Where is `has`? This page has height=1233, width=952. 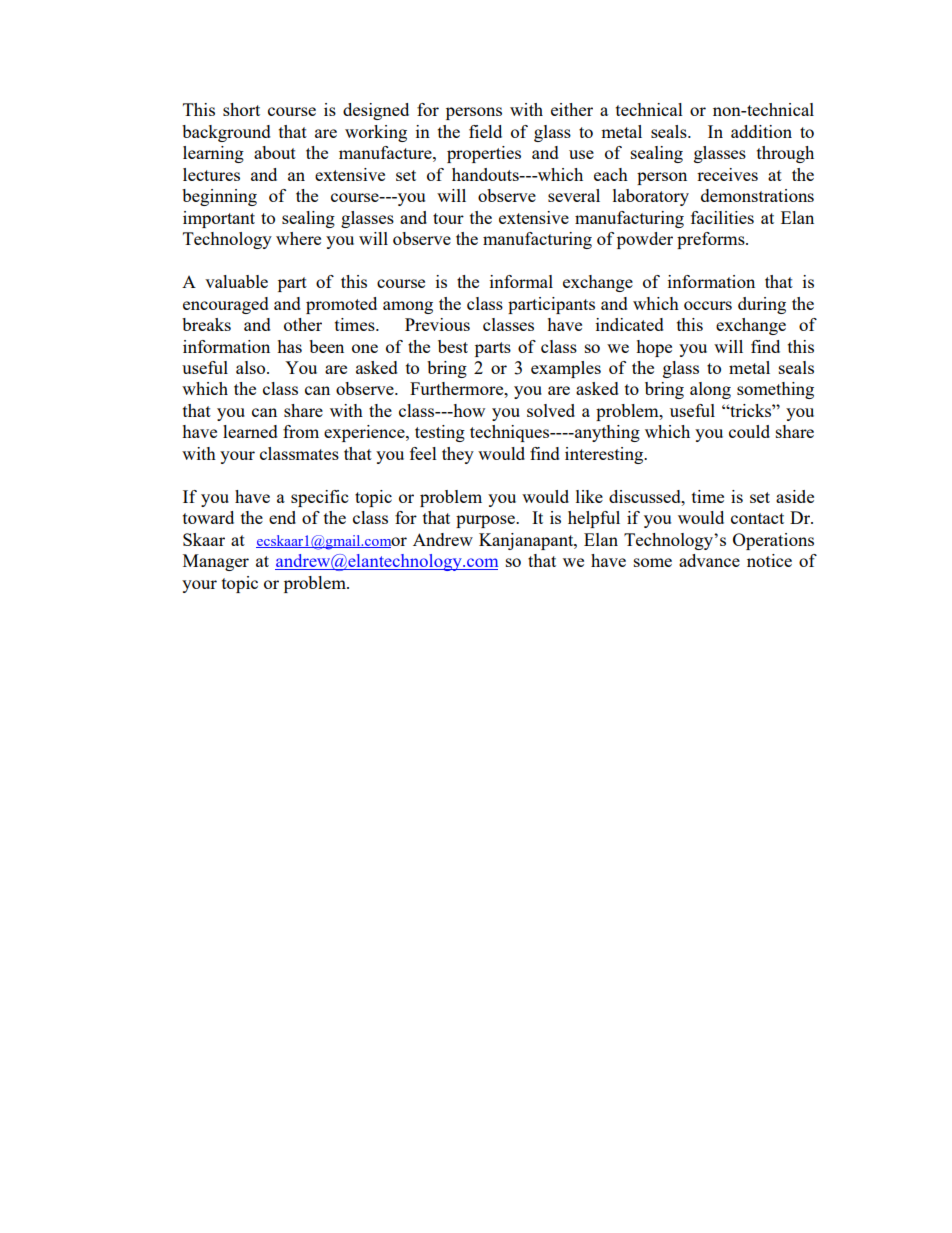 has is located at coordinates (289, 346).
